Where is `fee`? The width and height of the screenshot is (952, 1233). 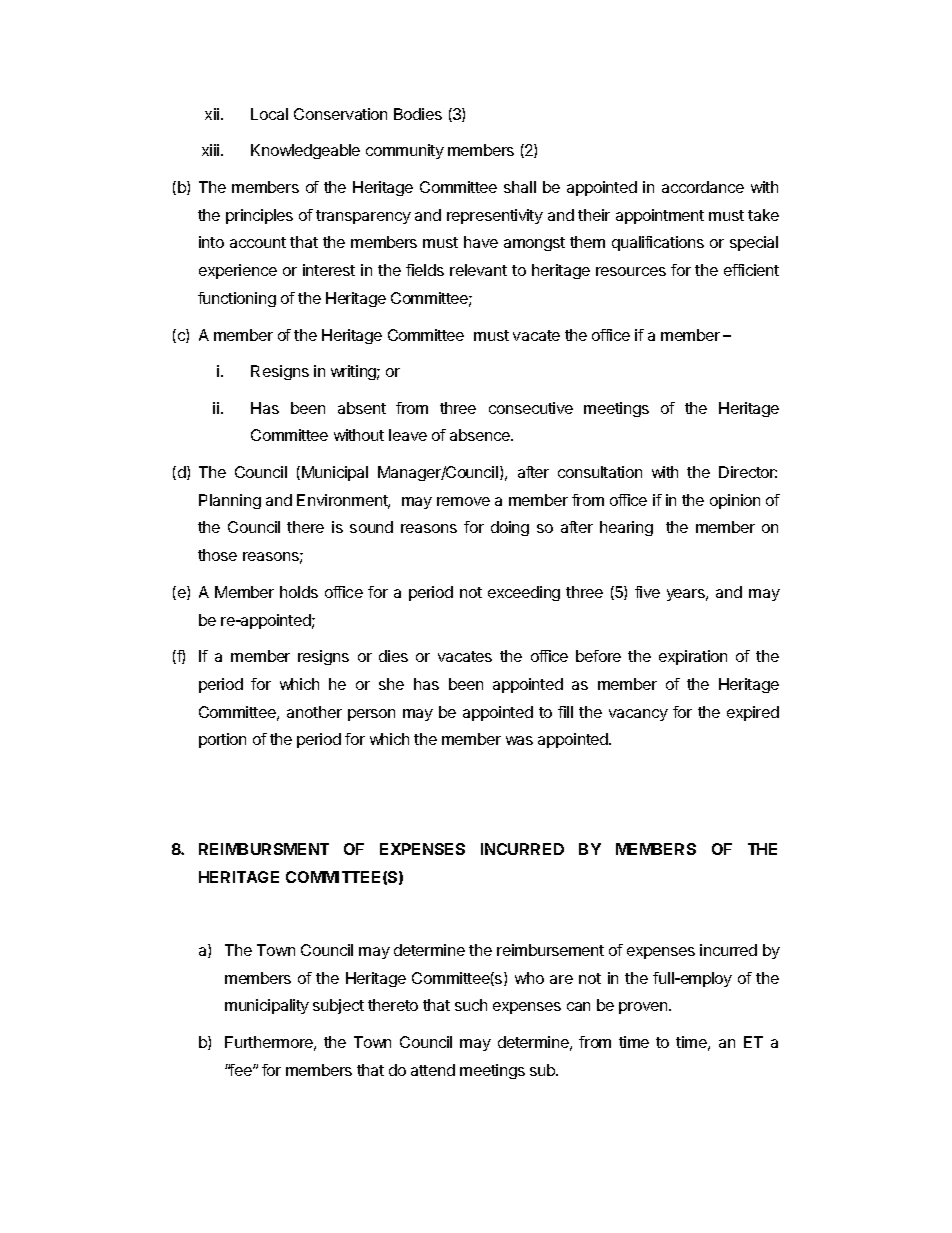
fee is located at coordinates (241, 1070).
